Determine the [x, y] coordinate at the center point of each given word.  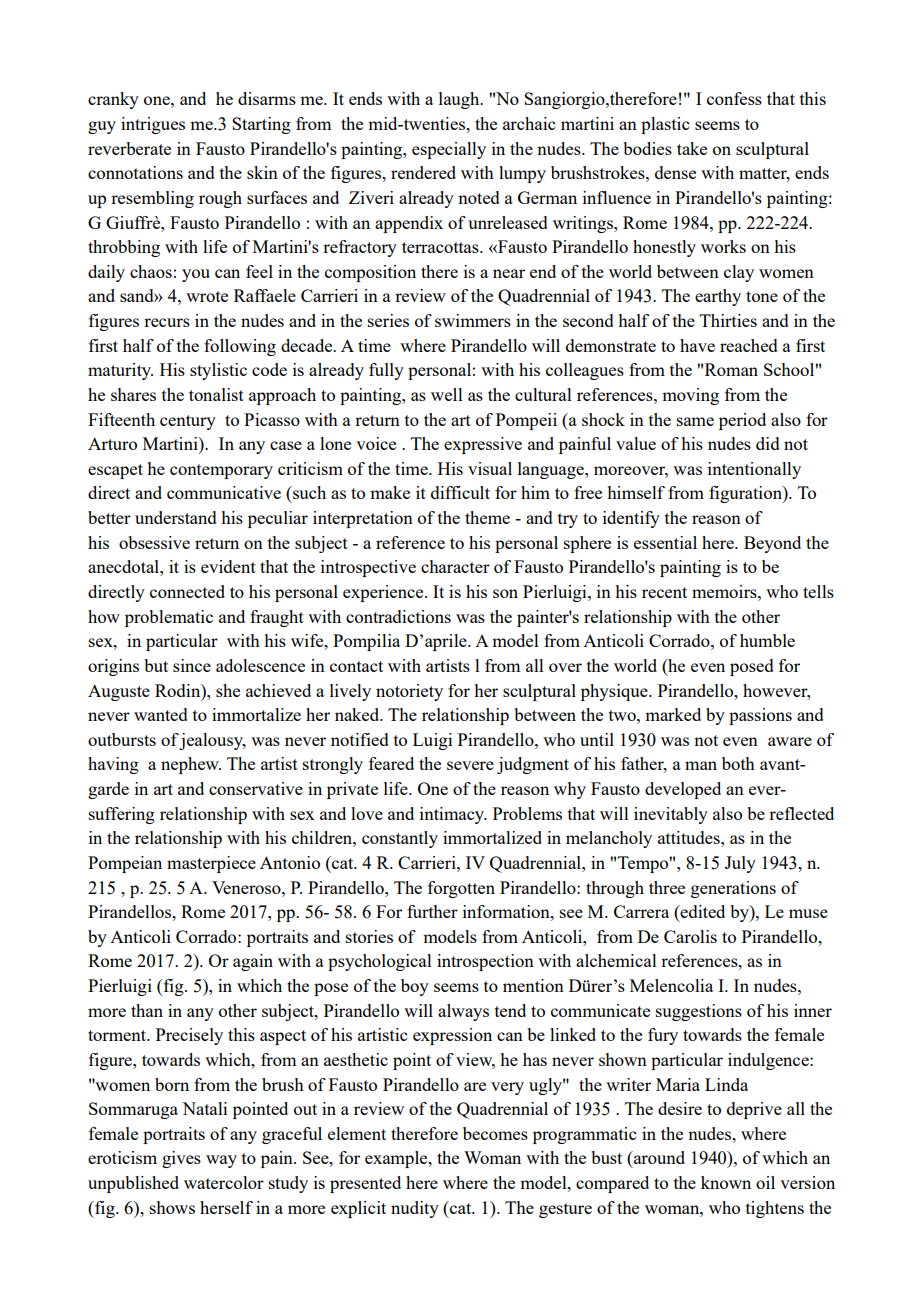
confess [734, 98]
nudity [415, 1209]
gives [181, 1159]
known [726, 1182]
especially [449, 150]
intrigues [153, 125]
